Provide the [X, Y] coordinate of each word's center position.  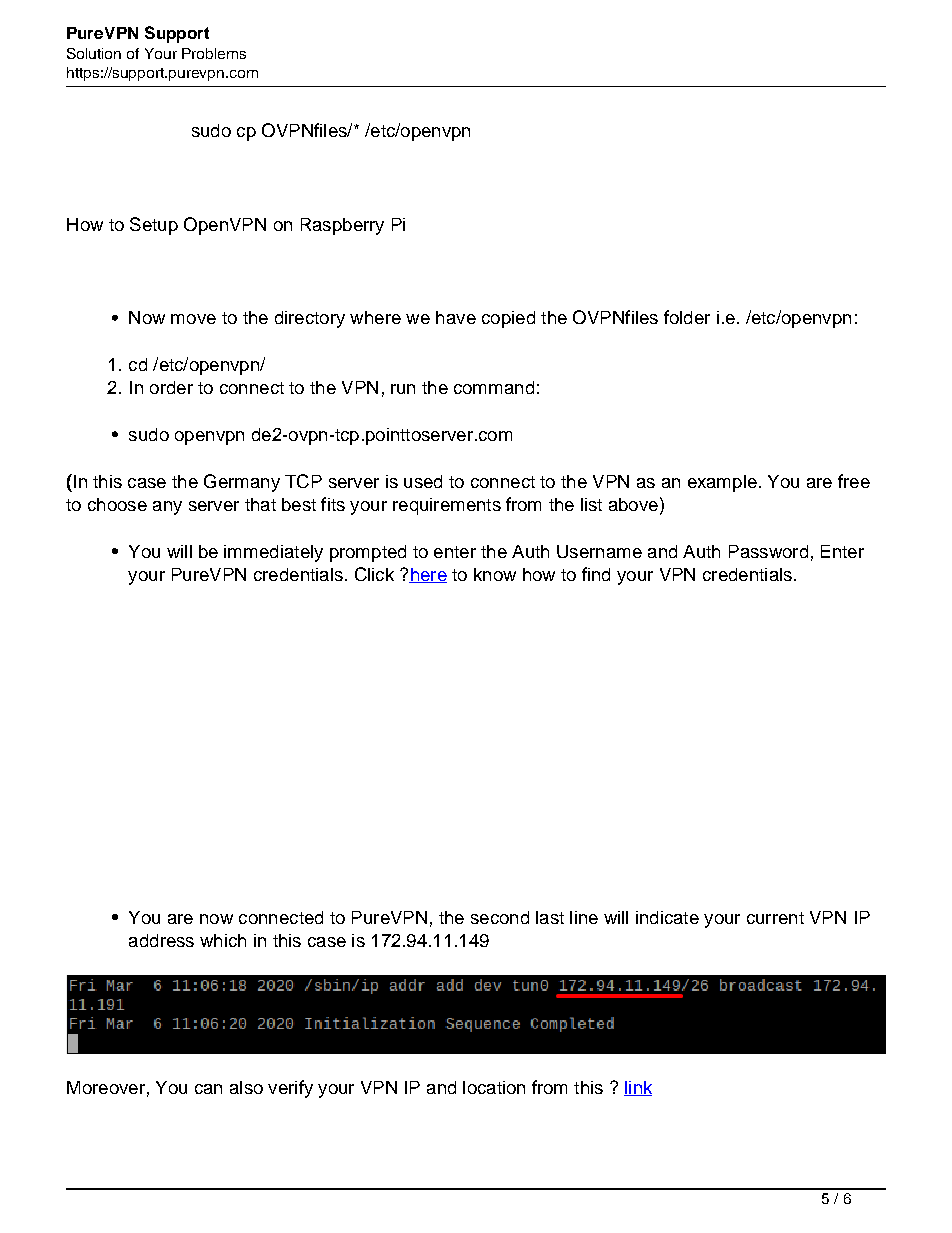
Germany [242, 483]
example [722, 483]
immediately [273, 553]
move [193, 319]
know [495, 574]
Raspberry [342, 226]
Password [768, 551]
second [500, 917]
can [208, 1089]
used [423, 481]
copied [508, 319]
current [775, 918]
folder [687, 317]
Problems [214, 53]
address [161, 940]
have [456, 317]
